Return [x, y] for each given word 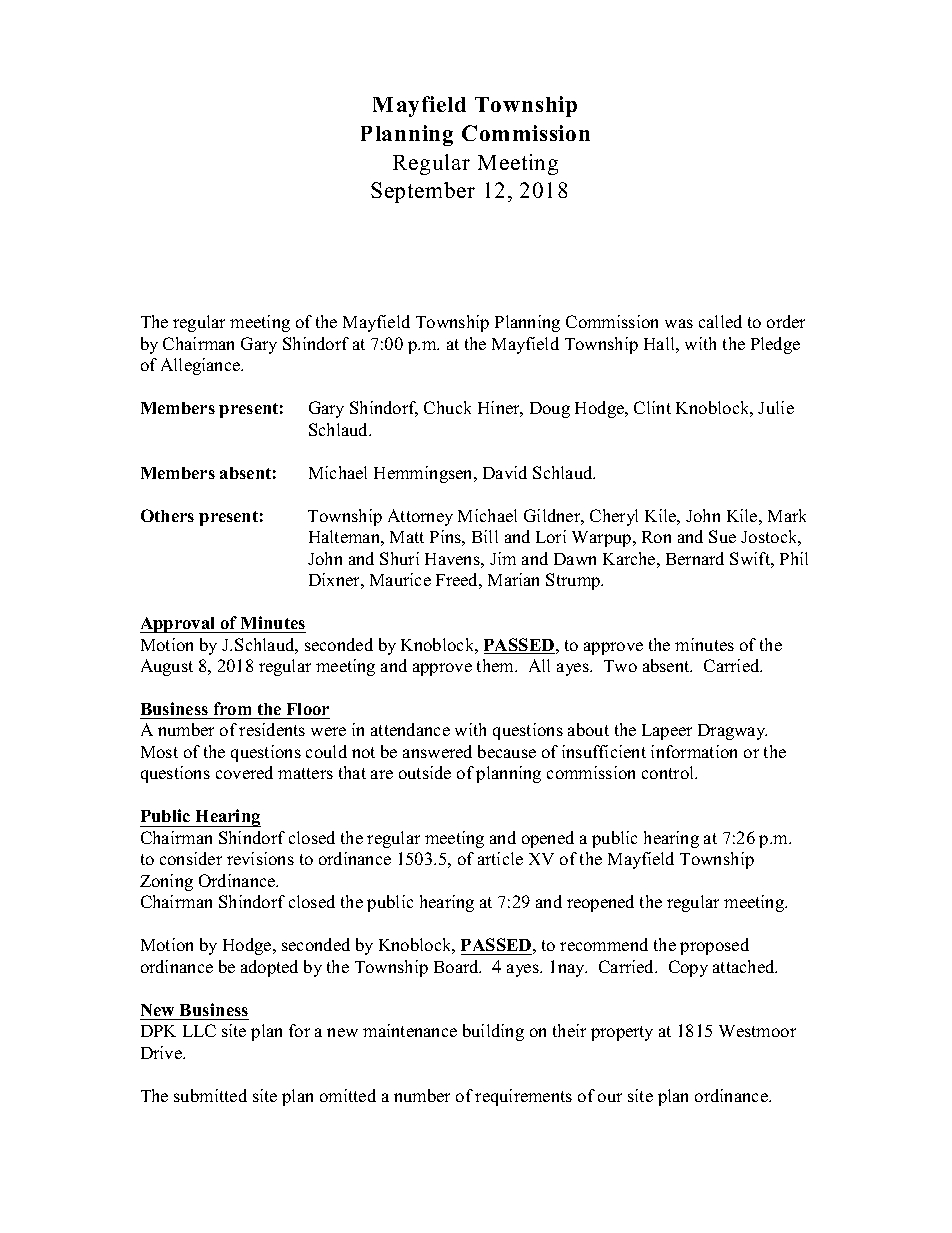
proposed [714, 946]
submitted [210, 1095]
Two [620, 666]
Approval [179, 625]
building [493, 1032]
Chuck [447, 407]
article [500, 858]
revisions [260, 858]
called [720, 321]
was [679, 323]
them [497, 665]
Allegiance [202, 366]
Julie [776, 407]
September [423, 192]
